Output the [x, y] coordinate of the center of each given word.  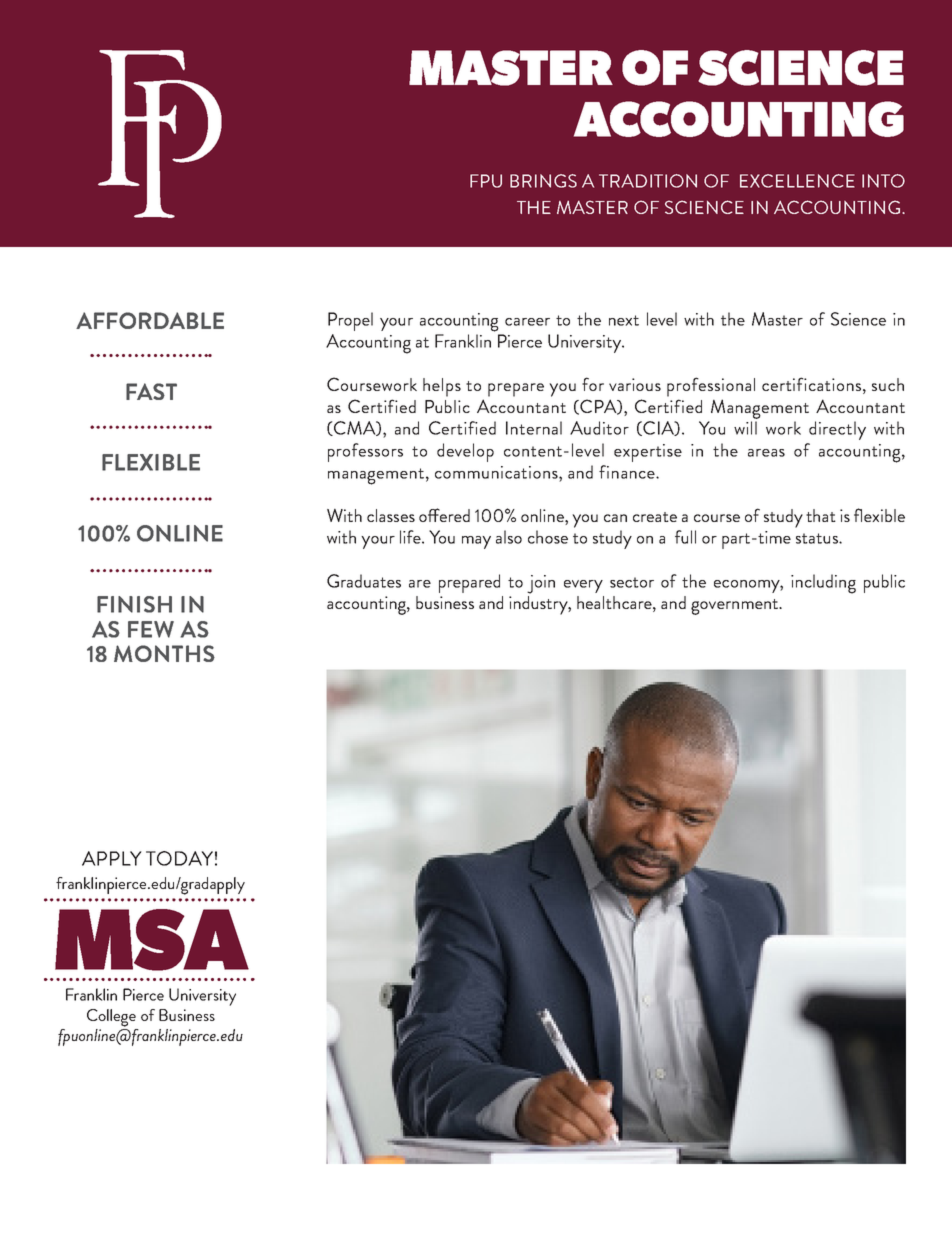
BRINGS [543, 181]
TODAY [179, 858]
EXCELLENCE [797, 181]
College [111, 1018]
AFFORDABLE [150, 320]
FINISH [134, 604]
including [823, 584]
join [541, 584]
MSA [152, 940]
